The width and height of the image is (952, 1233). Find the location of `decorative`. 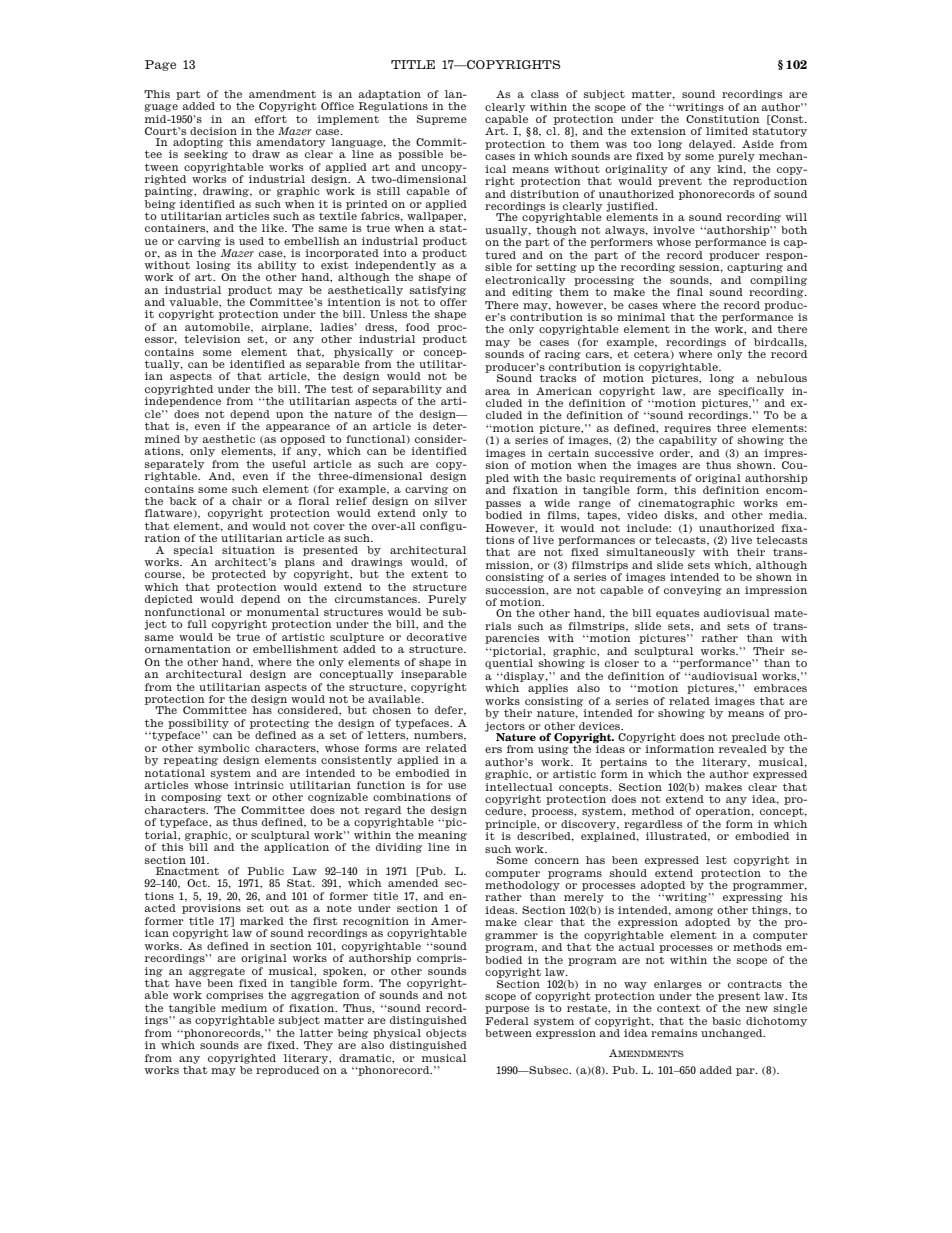

decorative is located at coordinates (437, 637).
